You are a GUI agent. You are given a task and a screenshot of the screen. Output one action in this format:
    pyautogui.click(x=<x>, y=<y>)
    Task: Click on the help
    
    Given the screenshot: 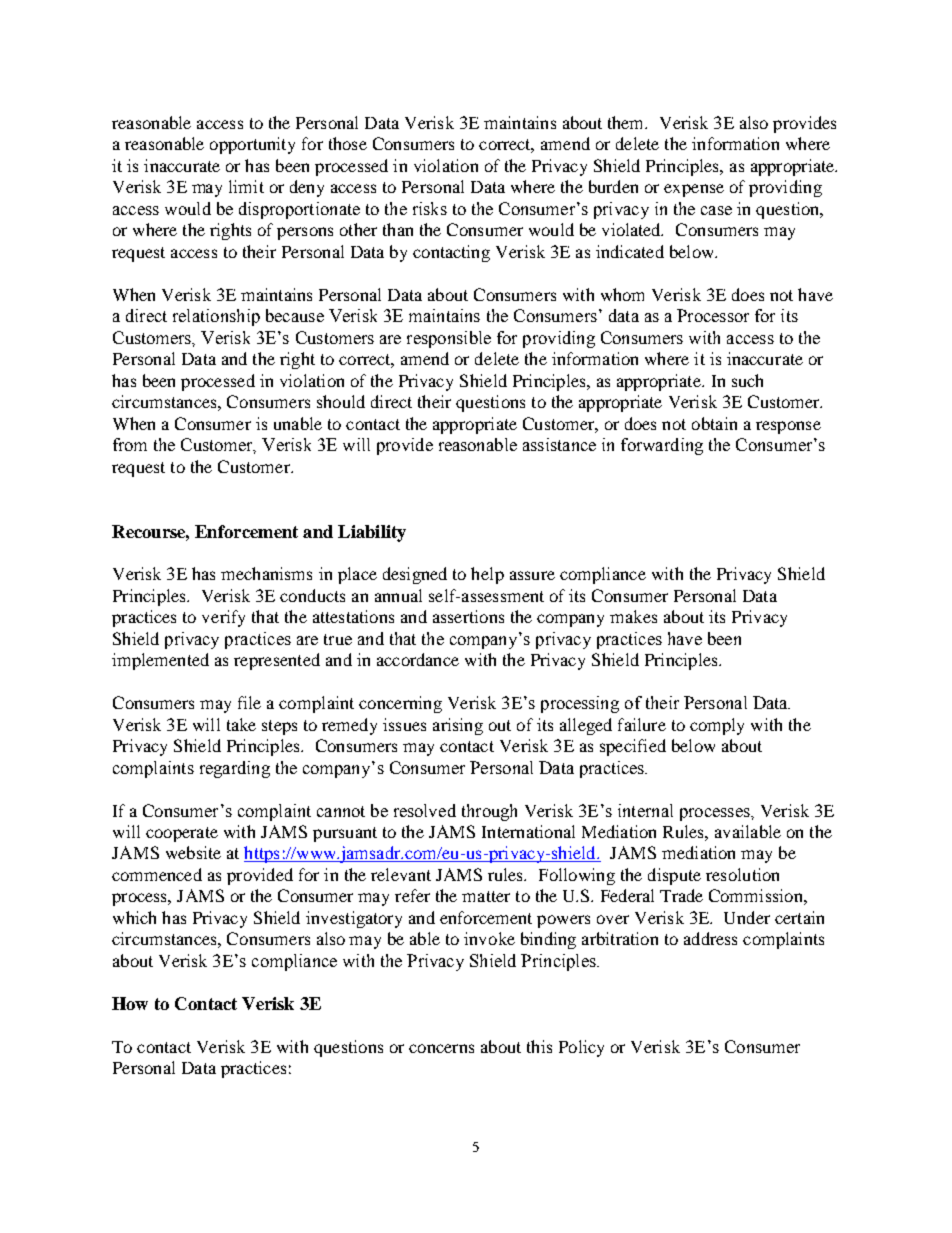 What is the action you would take?
    pyautogui.click(x=487, y=575)
